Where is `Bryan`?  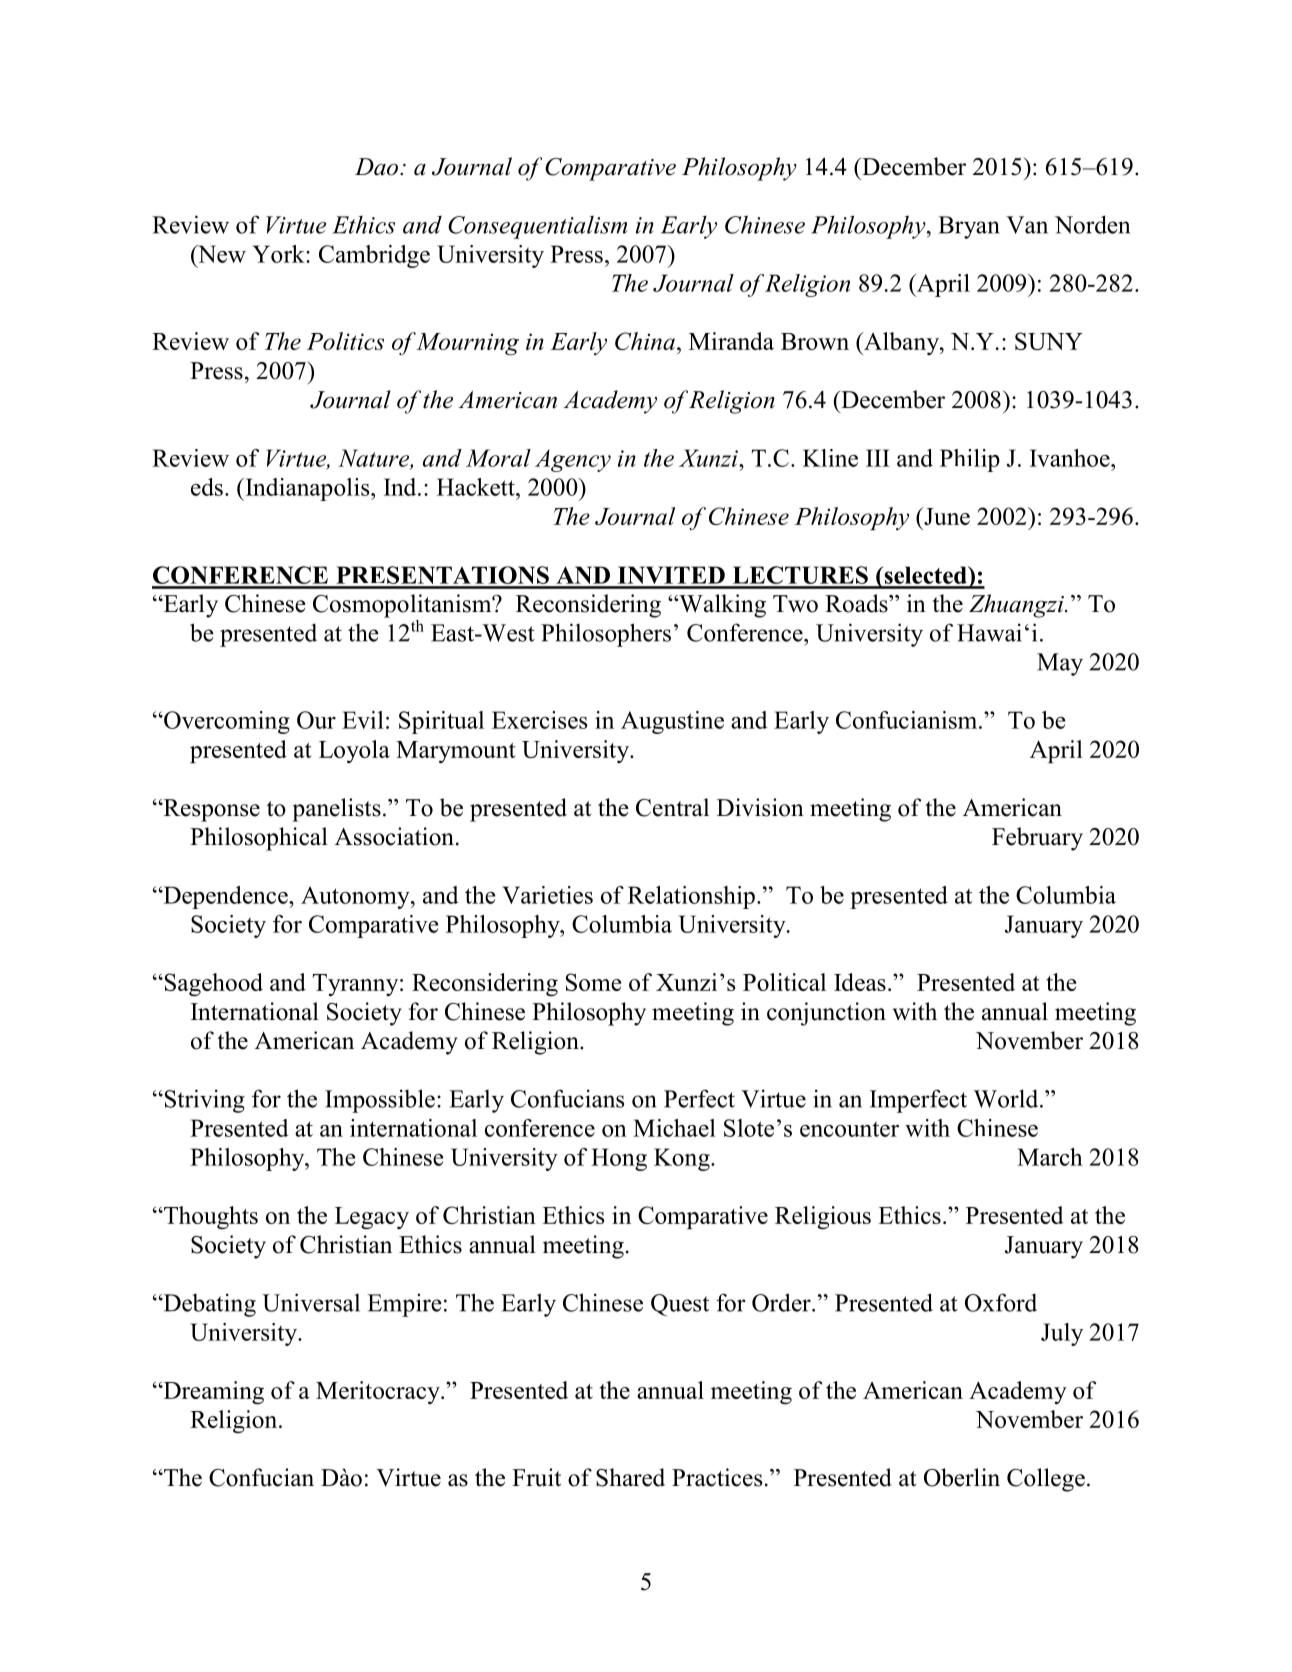
Bryan is located at coordinates (969, 227).
